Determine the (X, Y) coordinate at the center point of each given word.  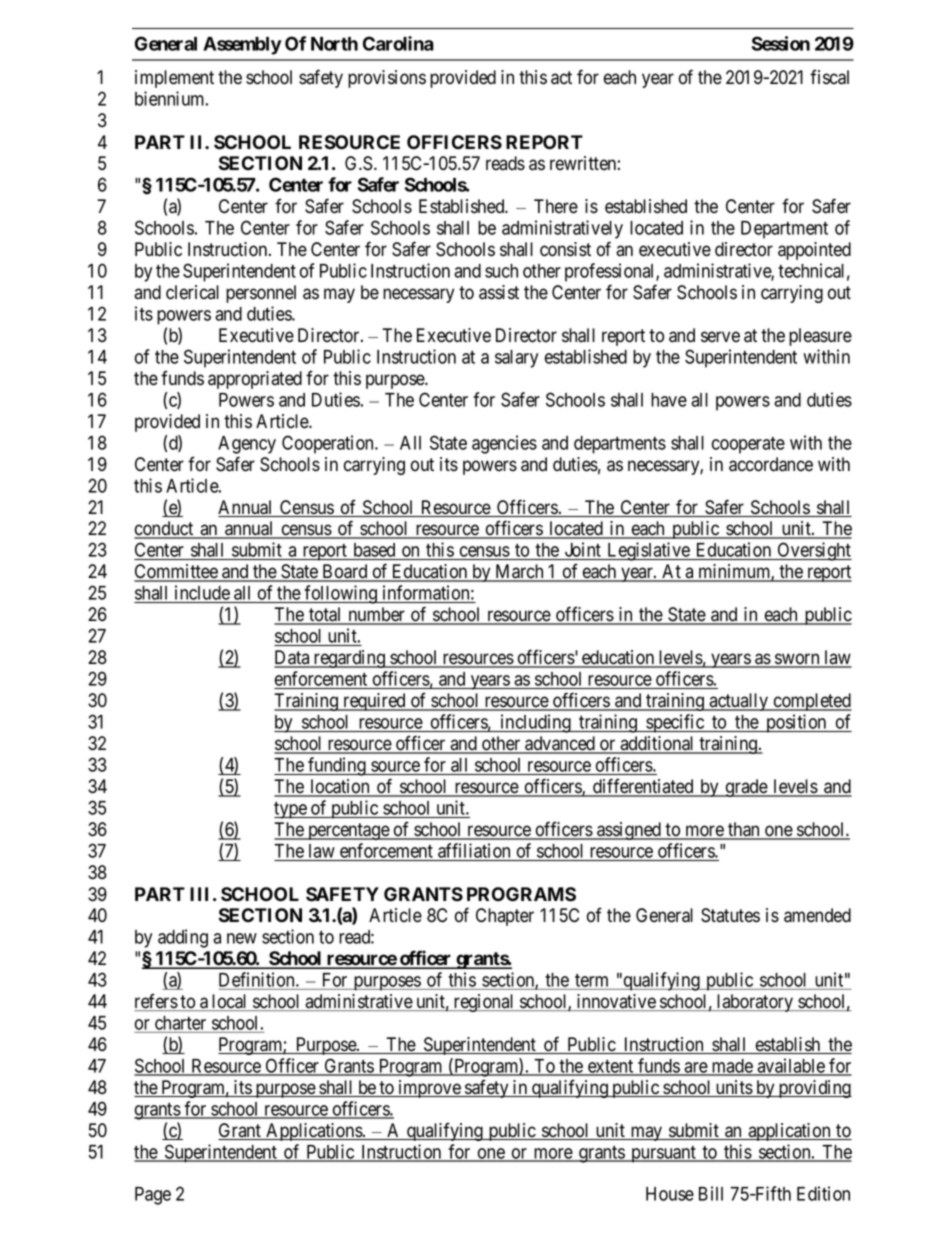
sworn (797, 660)
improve (429, 1089)
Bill (711, 1193)
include (201, 594)
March (519, 572)
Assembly (242, 46)
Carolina (398, 43)
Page (153, 1196)
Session (781, 43)
